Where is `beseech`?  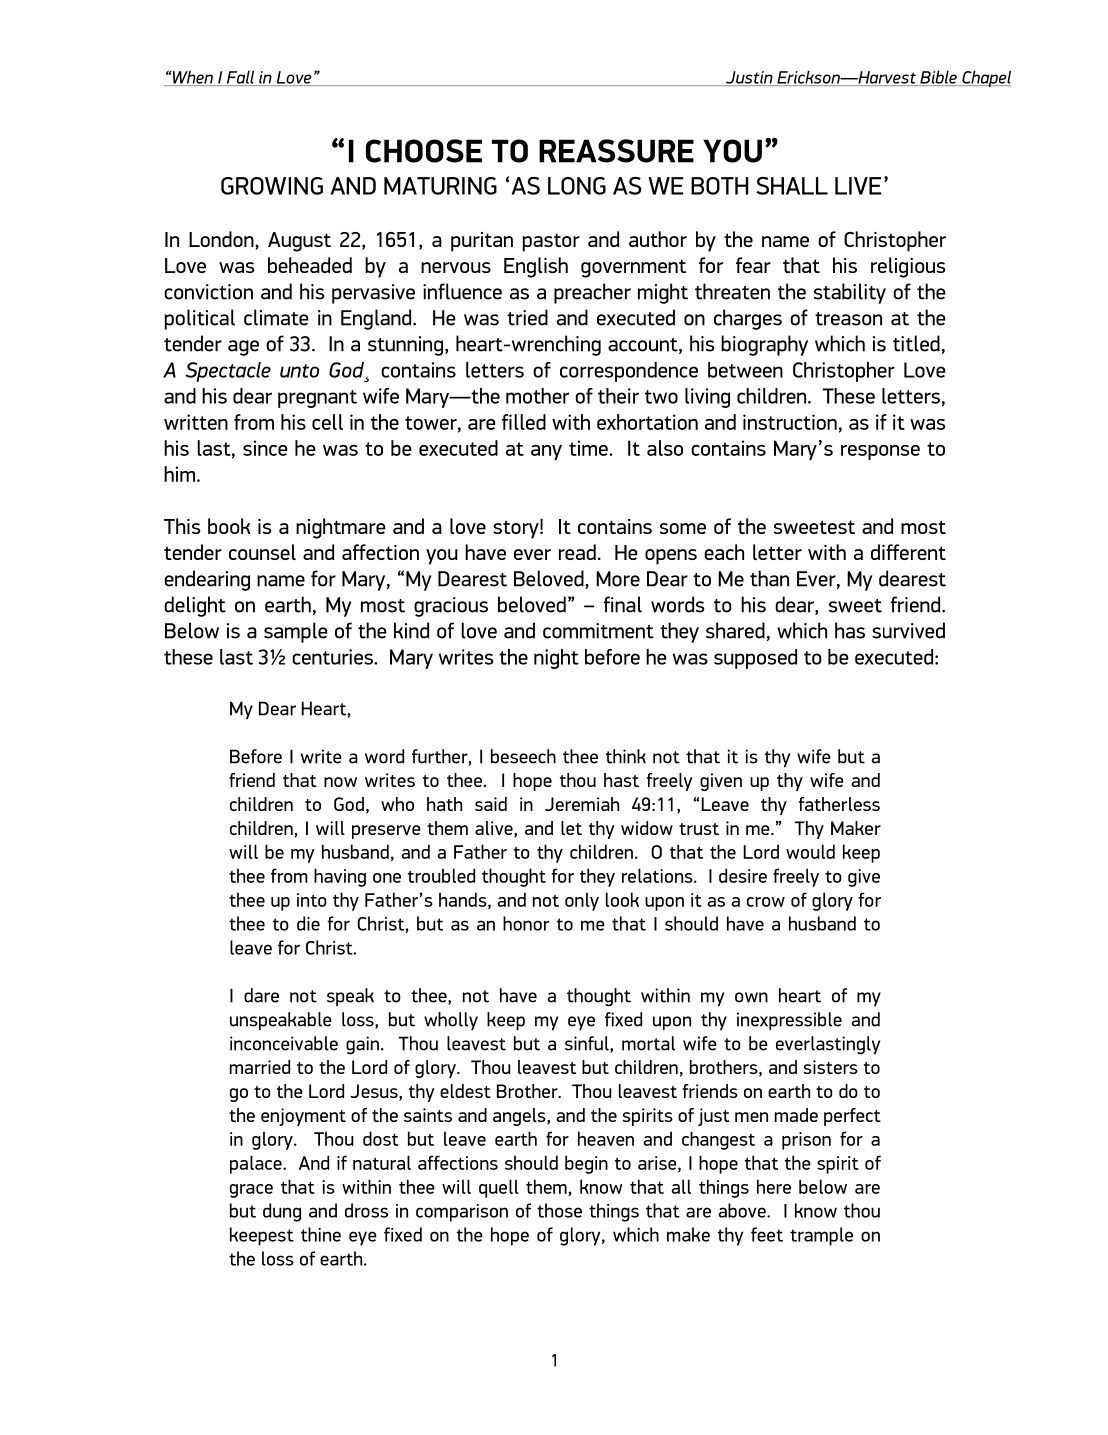
beseech is located at coordinates (523, 756).
